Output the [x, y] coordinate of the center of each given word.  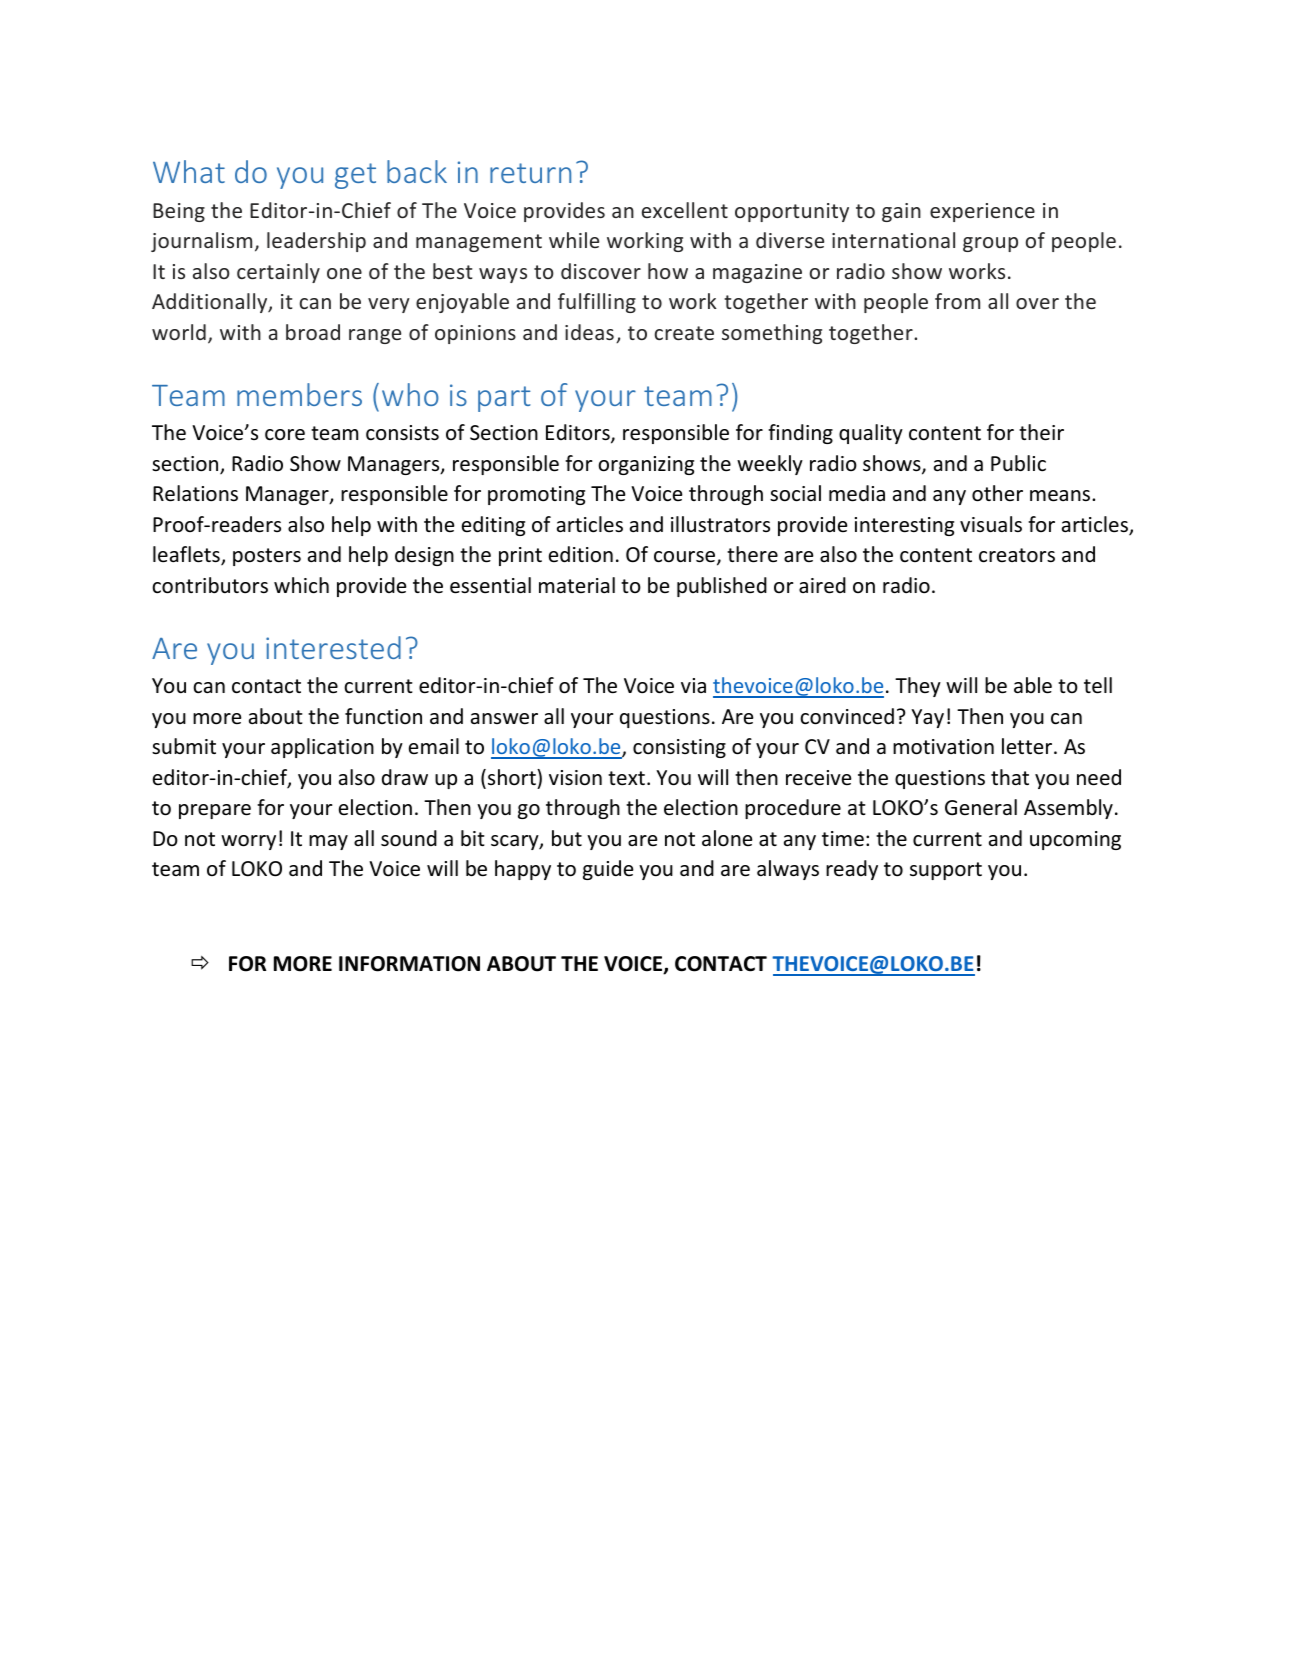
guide [608, 870]
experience [982, 212]
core [285, 435]
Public [1018, 463]
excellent [685, 210]
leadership [316, 242]
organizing [646, 465]
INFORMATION [409, 964]
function [383, 716]
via [693, 685]
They [918, 687]
